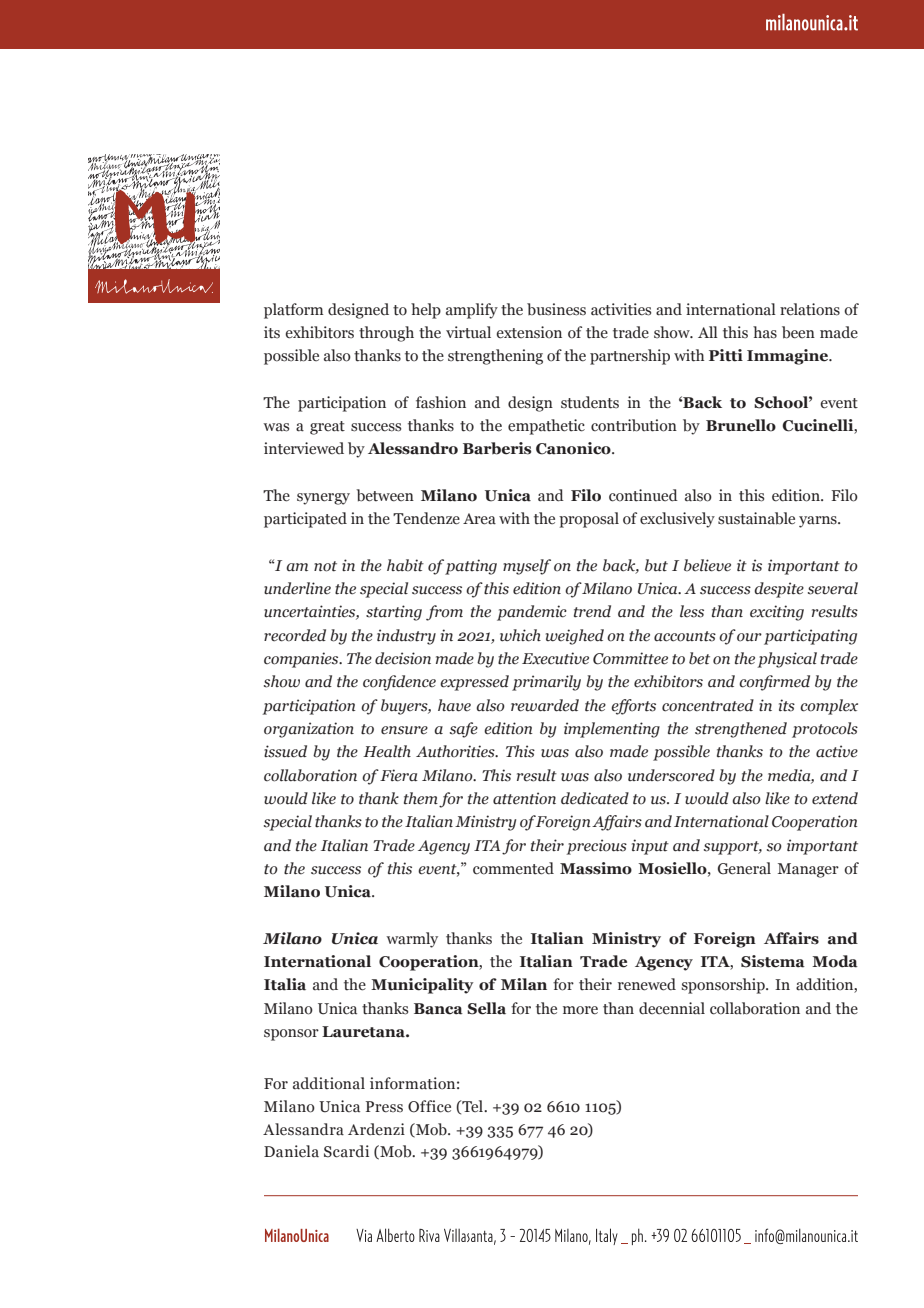  What do you see at coordinates (596, 868) in the screenshot?
I see `Massimo` at bounding box center [596, 868].
